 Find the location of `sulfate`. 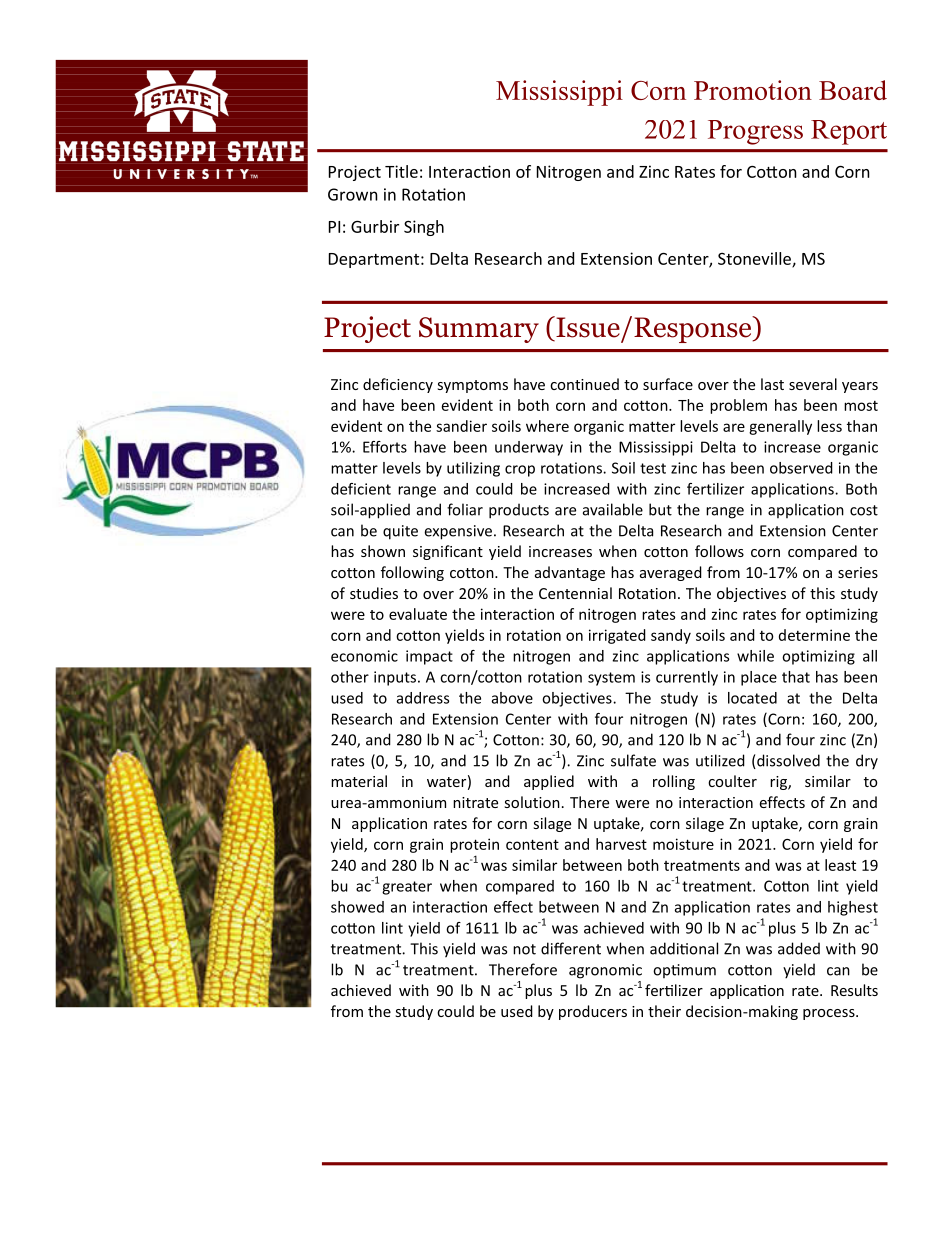

sulfate is located at coordinates (633, 760).
